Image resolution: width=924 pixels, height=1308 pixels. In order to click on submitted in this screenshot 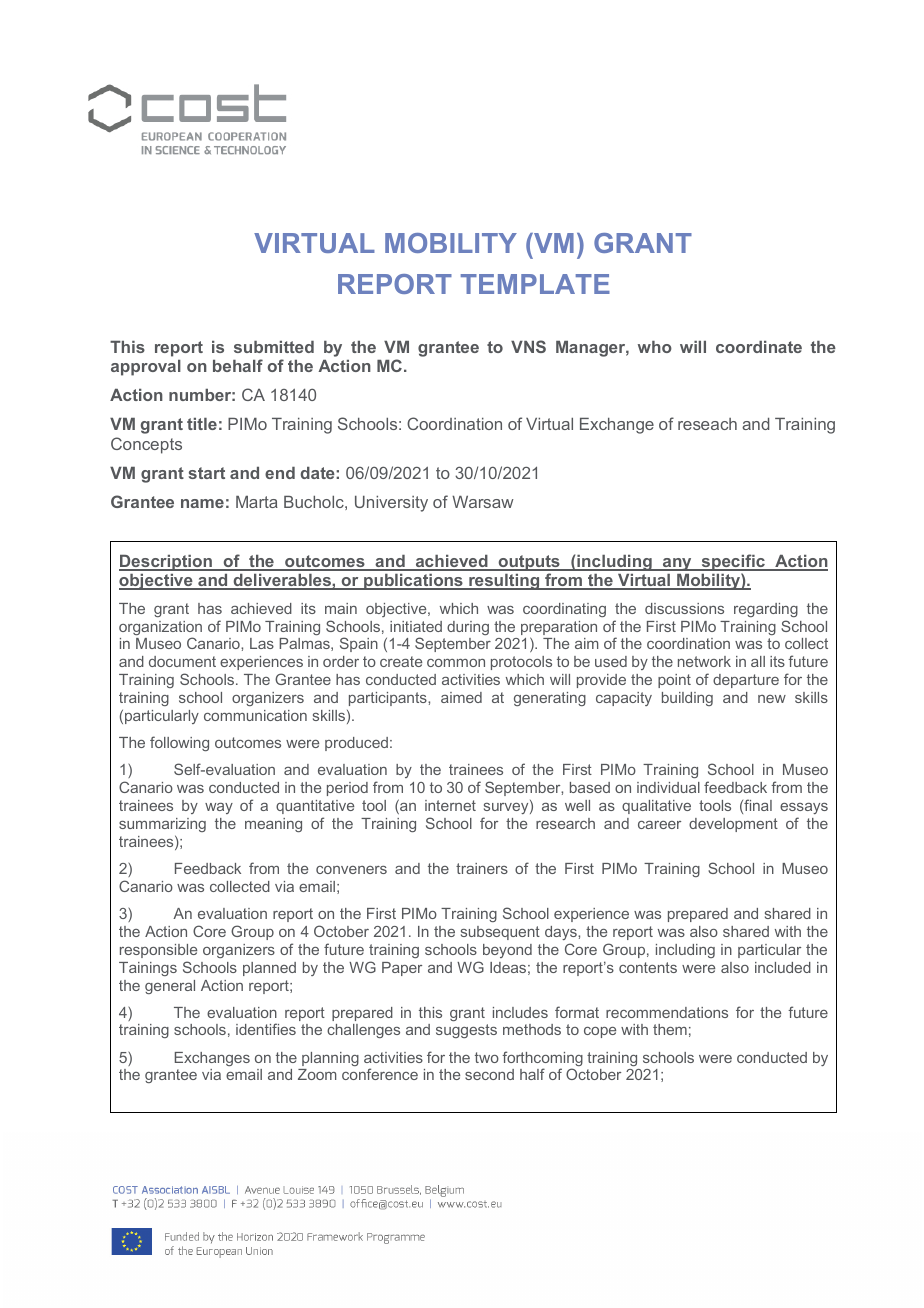, I will do `click(274, 347)`.
